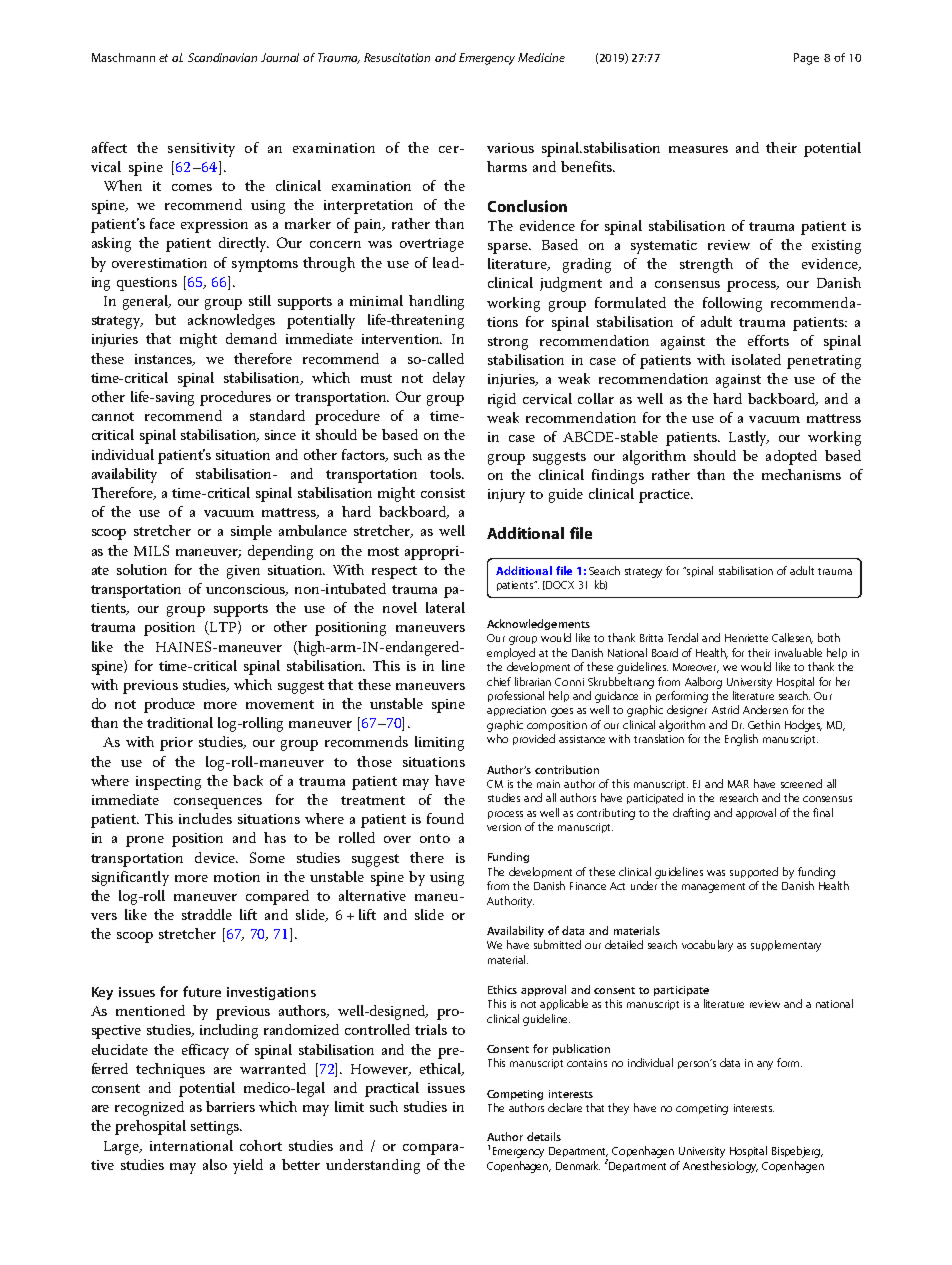  What do you see at coordinates (508, 343) in the screenshot?
I see `strong` at bounding box center [508, 343].
